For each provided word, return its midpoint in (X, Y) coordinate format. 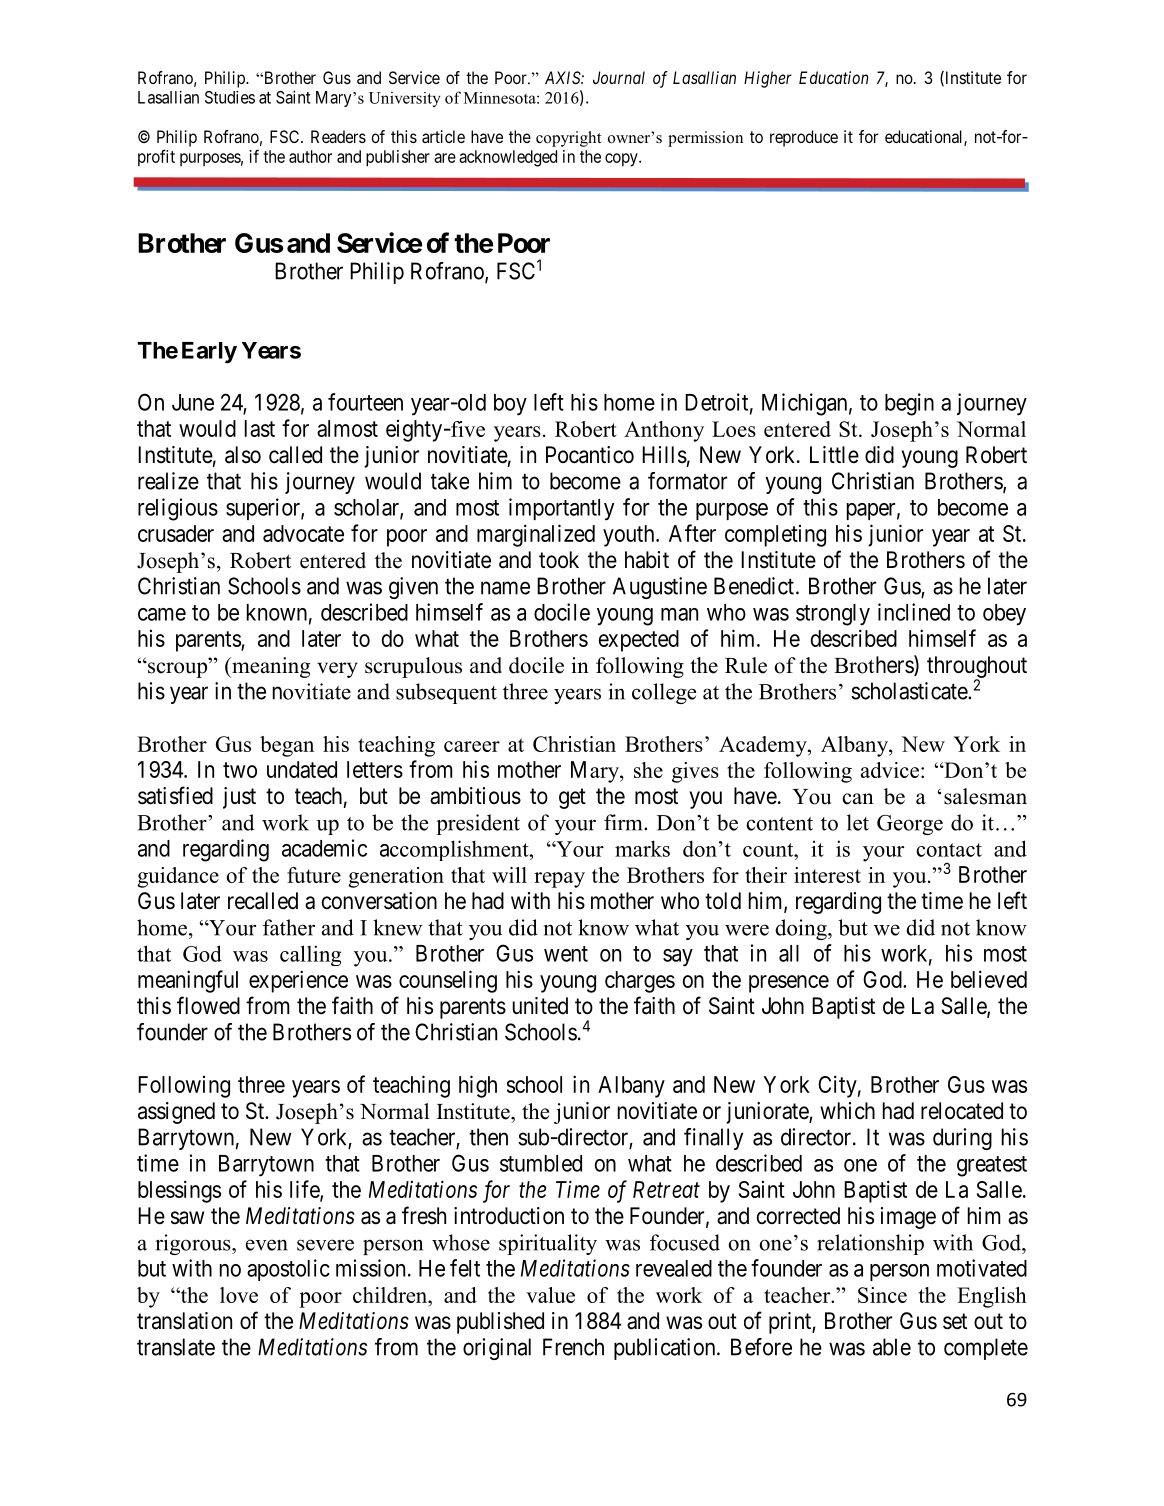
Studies (230, 97)
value (550, 1295)
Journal (619, 77)
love (239, 1295)
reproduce (804, 138)
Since (882, 1295)
